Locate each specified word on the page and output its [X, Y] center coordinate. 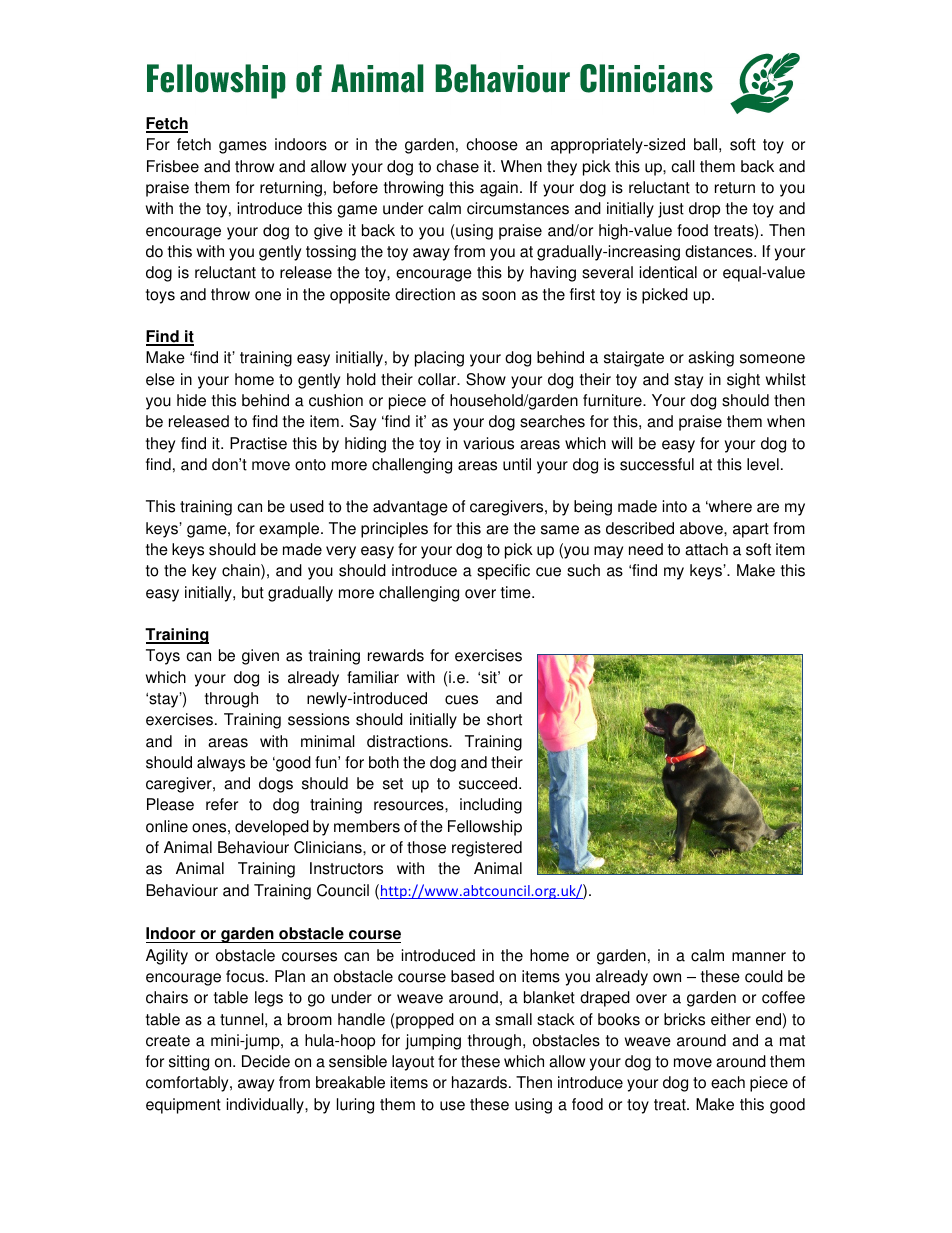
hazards [481, 1082]
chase [457, 166]
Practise [258, 443]
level [763, 464]
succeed [489, 783]
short [504, 719]
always [221, 764]
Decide [266, 1061]
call [683, 166]
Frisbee [173, 166]
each [728, 1082]
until [517, 464]
